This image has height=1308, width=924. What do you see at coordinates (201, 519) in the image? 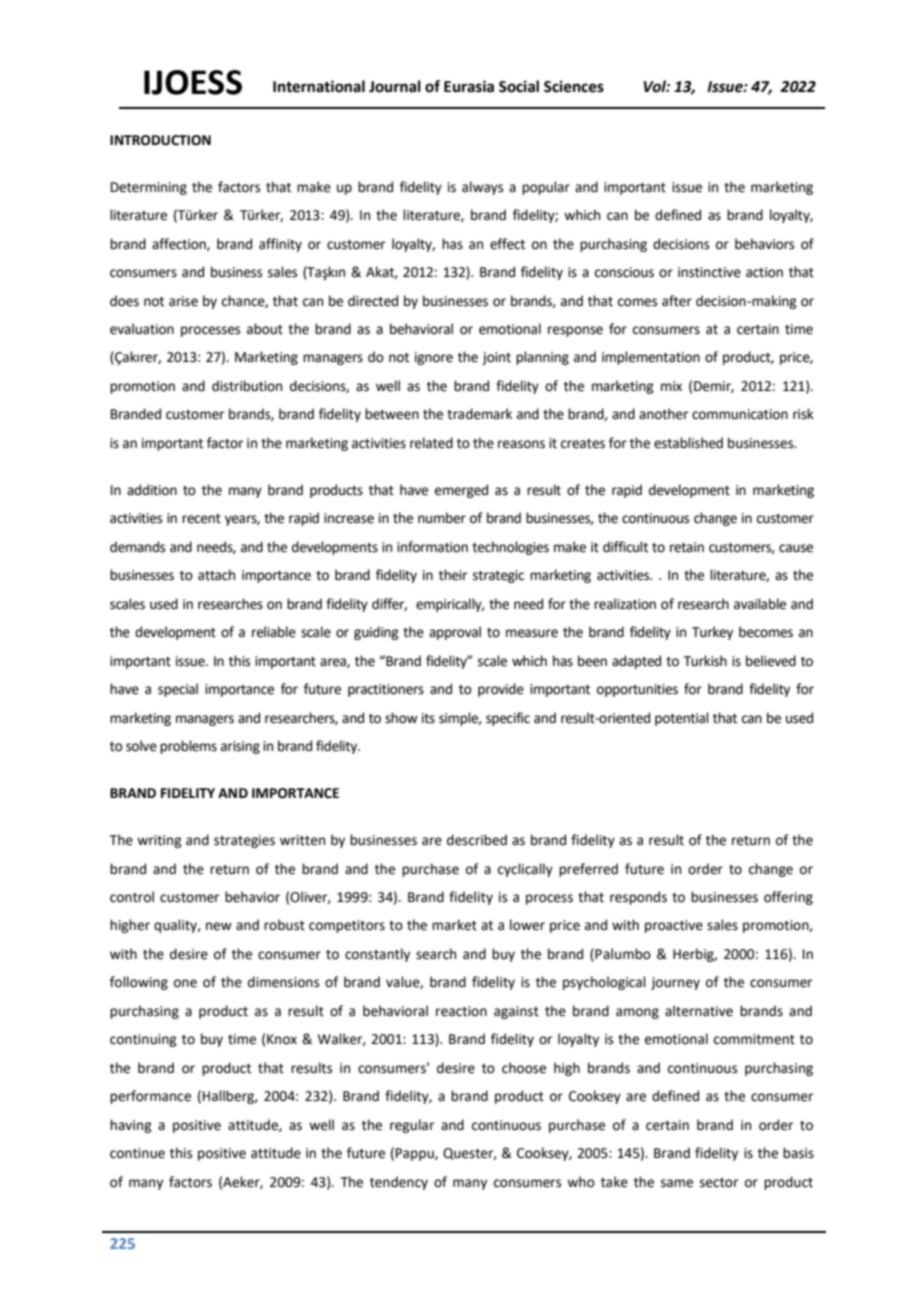
I see `recent` at bounding box center [201, 519].
